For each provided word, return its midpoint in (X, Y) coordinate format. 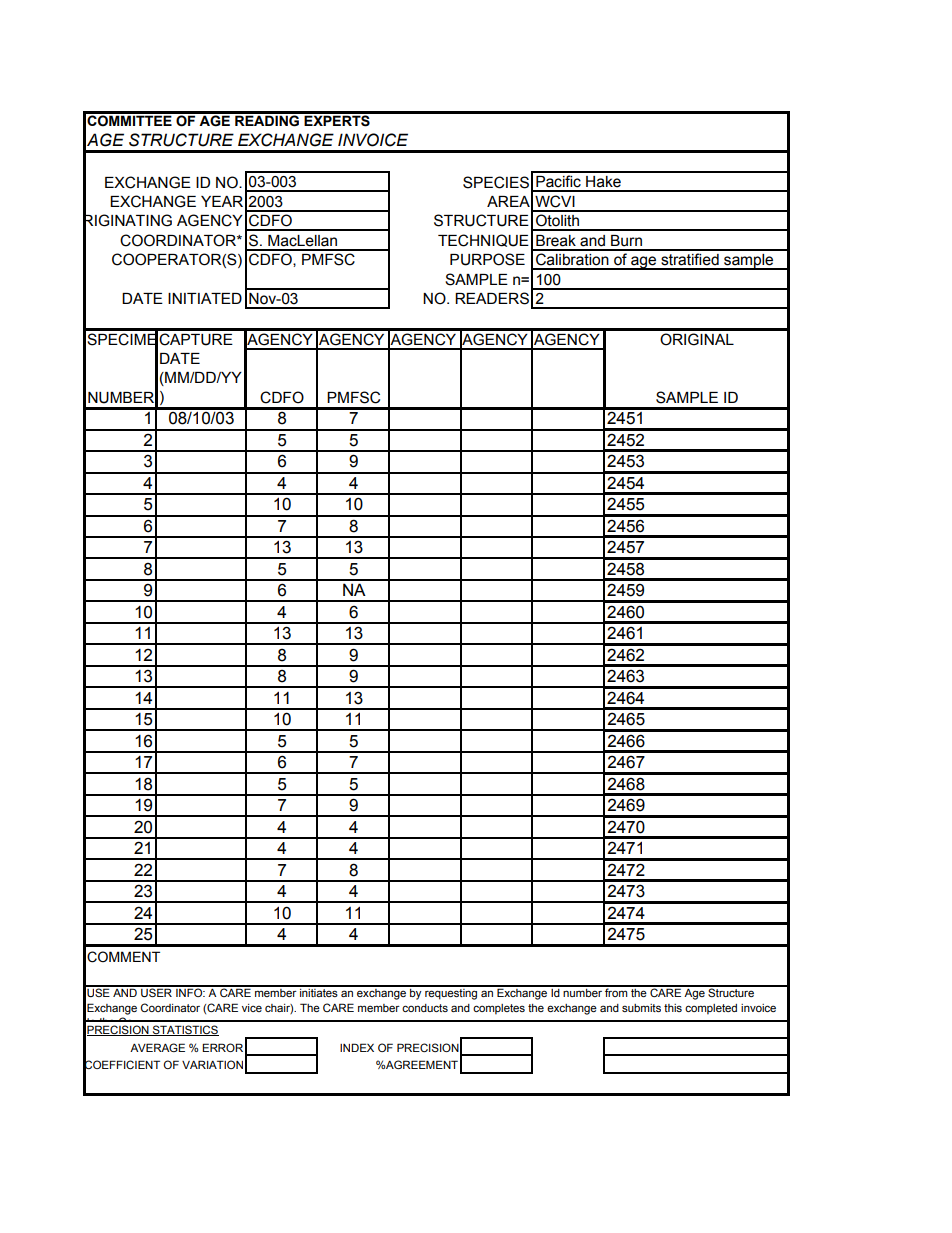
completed (711, 1009)
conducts (425, 1008)
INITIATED (205, 298)
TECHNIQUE (483, 240)
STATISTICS (185, 1030)
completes (499, 1009)
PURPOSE (487, 259)
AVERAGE (157, 1047)
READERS (492, 298)
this (673, 1008)
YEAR (222, 201)
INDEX (357, 1047)
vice (252, 1008)
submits (641, 1008)
